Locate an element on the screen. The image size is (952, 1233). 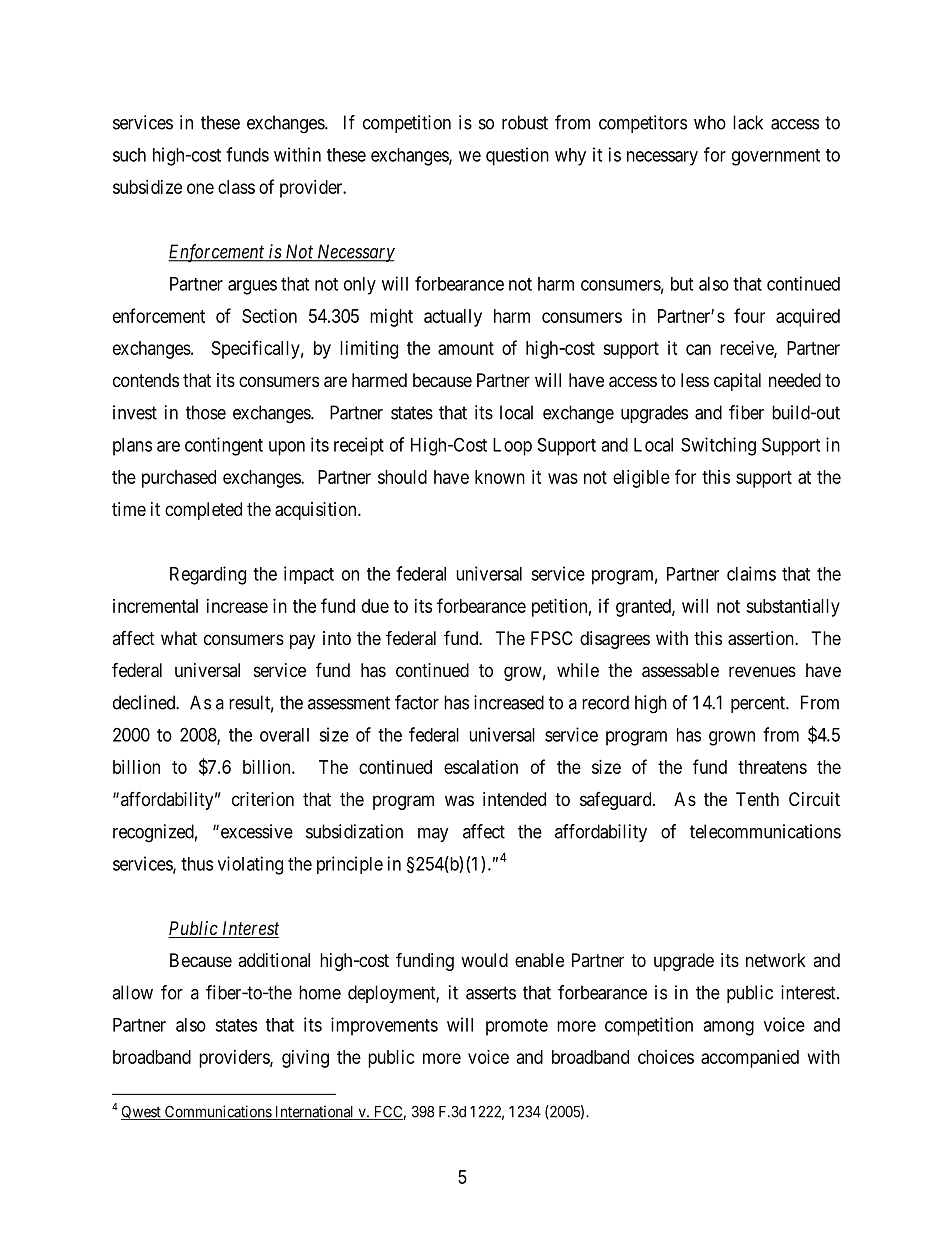
lack is located at coordinates (748, 122).
